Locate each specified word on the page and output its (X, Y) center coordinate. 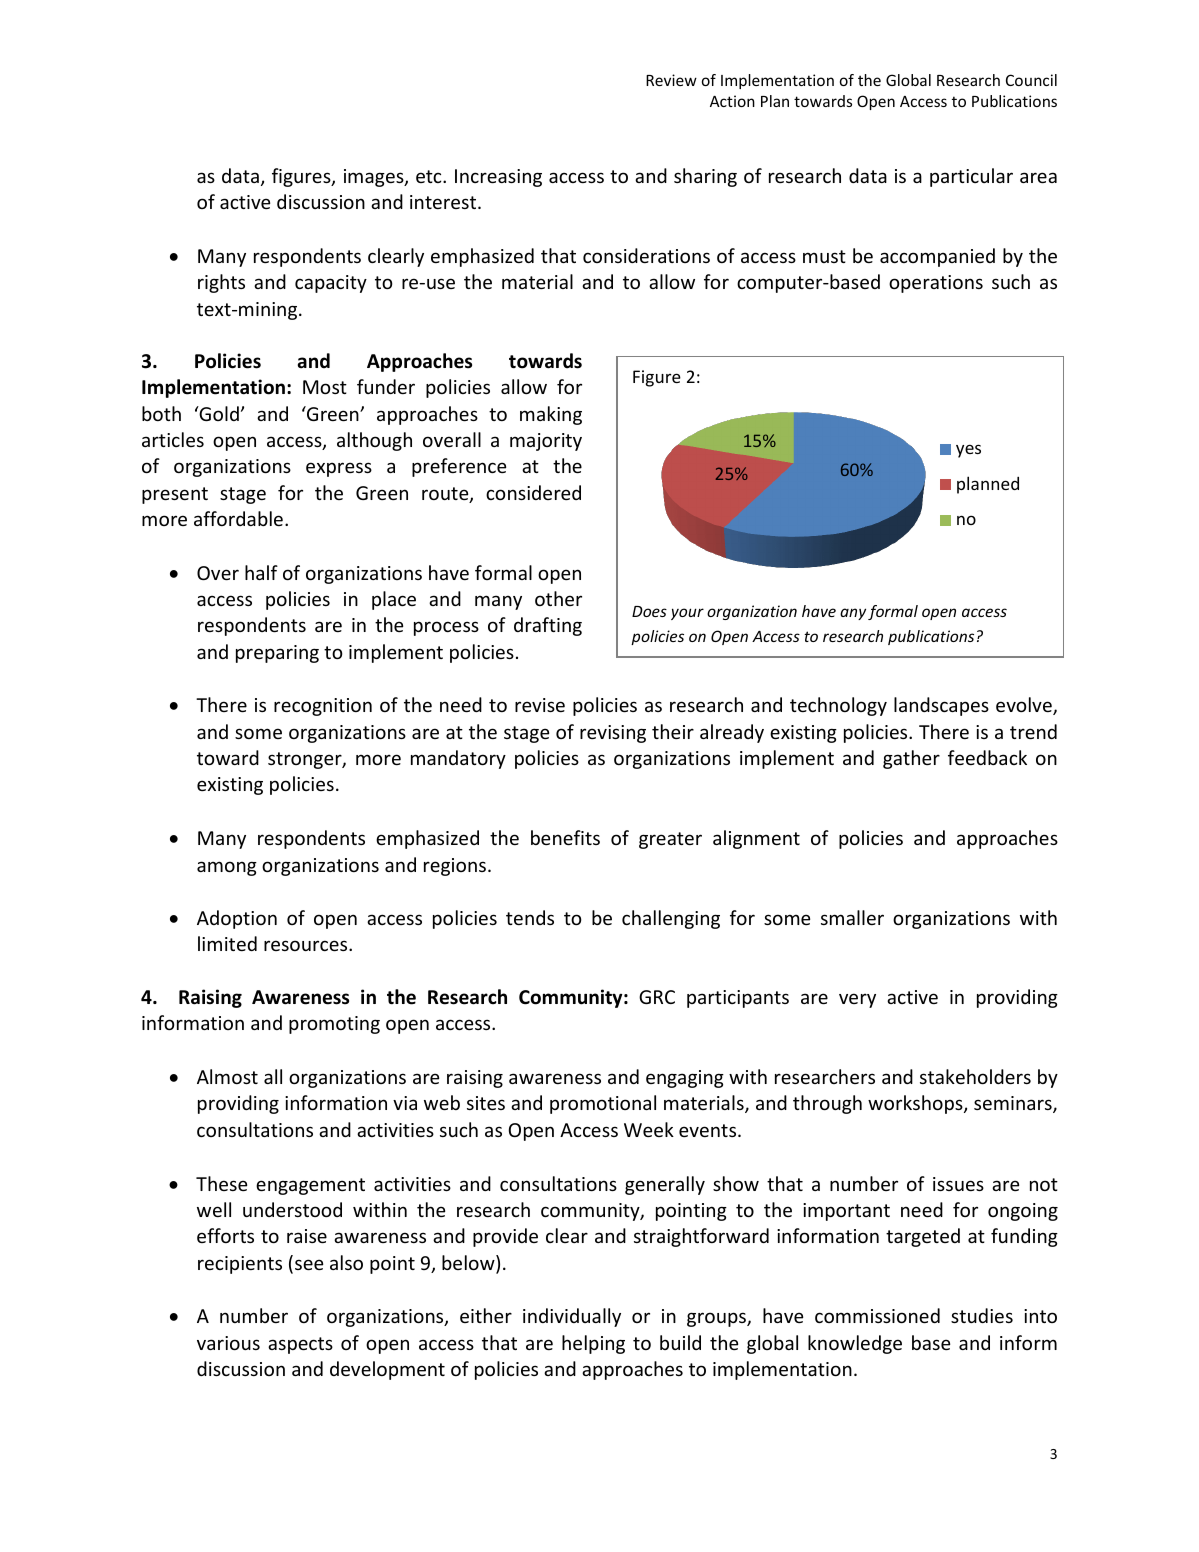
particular (971, 177)
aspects (300, 1345)
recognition (323, 707)
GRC (657, 997)
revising (613, 734)
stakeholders (975, 1076)
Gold (218, 413)
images (375, 178)
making (551, 415)
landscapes (941, 706)
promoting (334, 1025)
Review (671, 80)
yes (968, 451)
